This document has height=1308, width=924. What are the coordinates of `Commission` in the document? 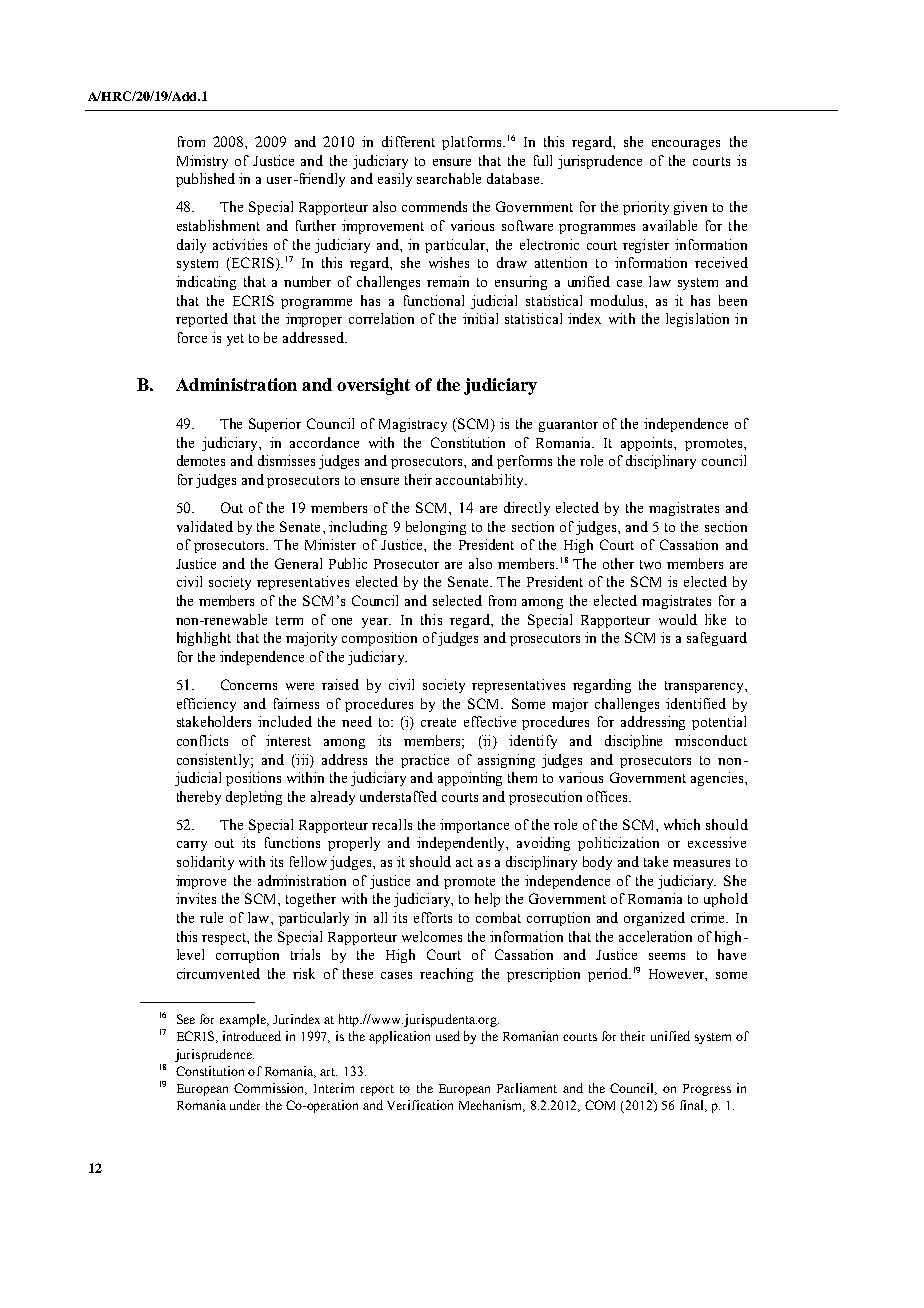 It's located at (270, 1089).
